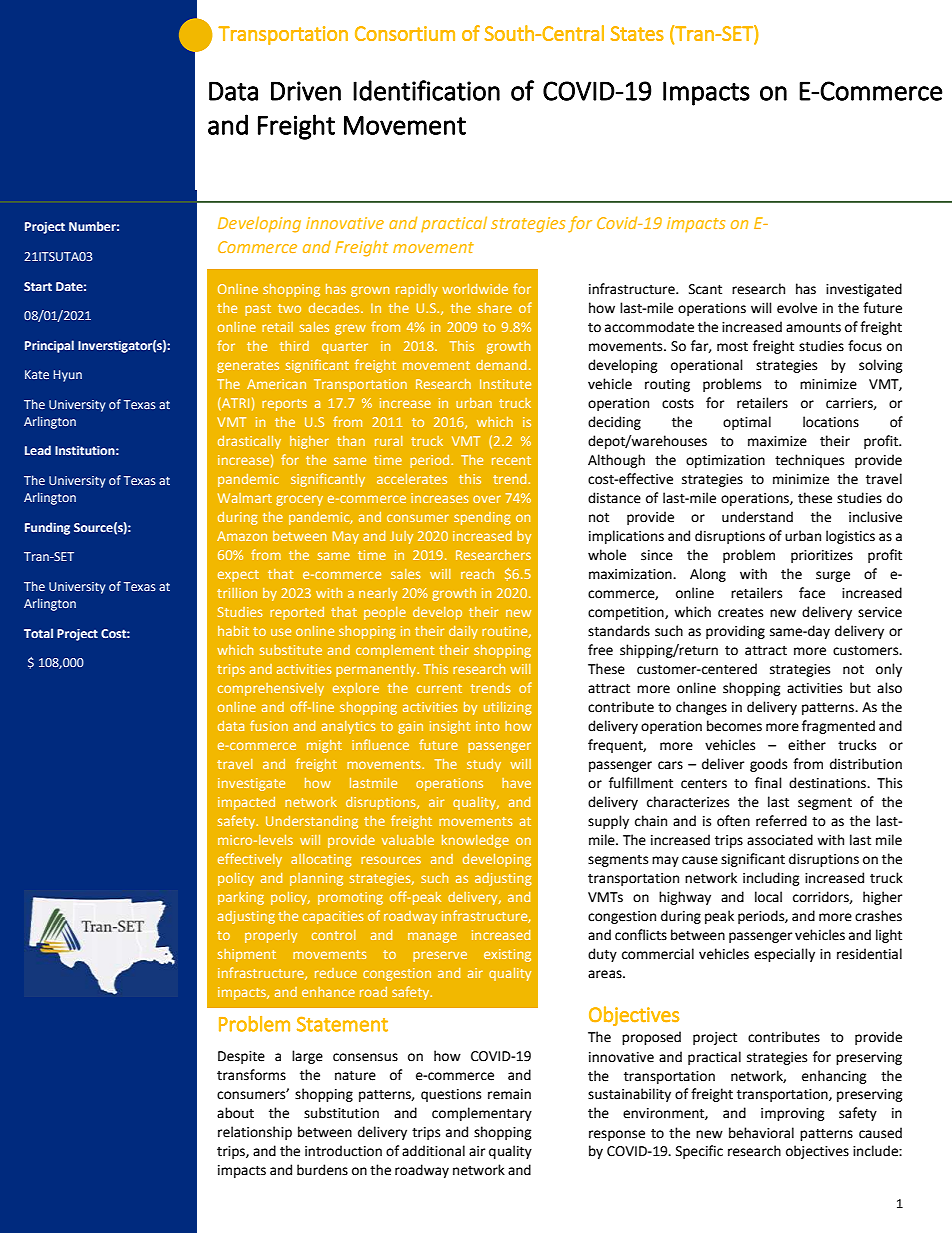 Image resolution: width=952 pixels, height=1233 pixels. I want to click on additional, so click(433, 1151).
